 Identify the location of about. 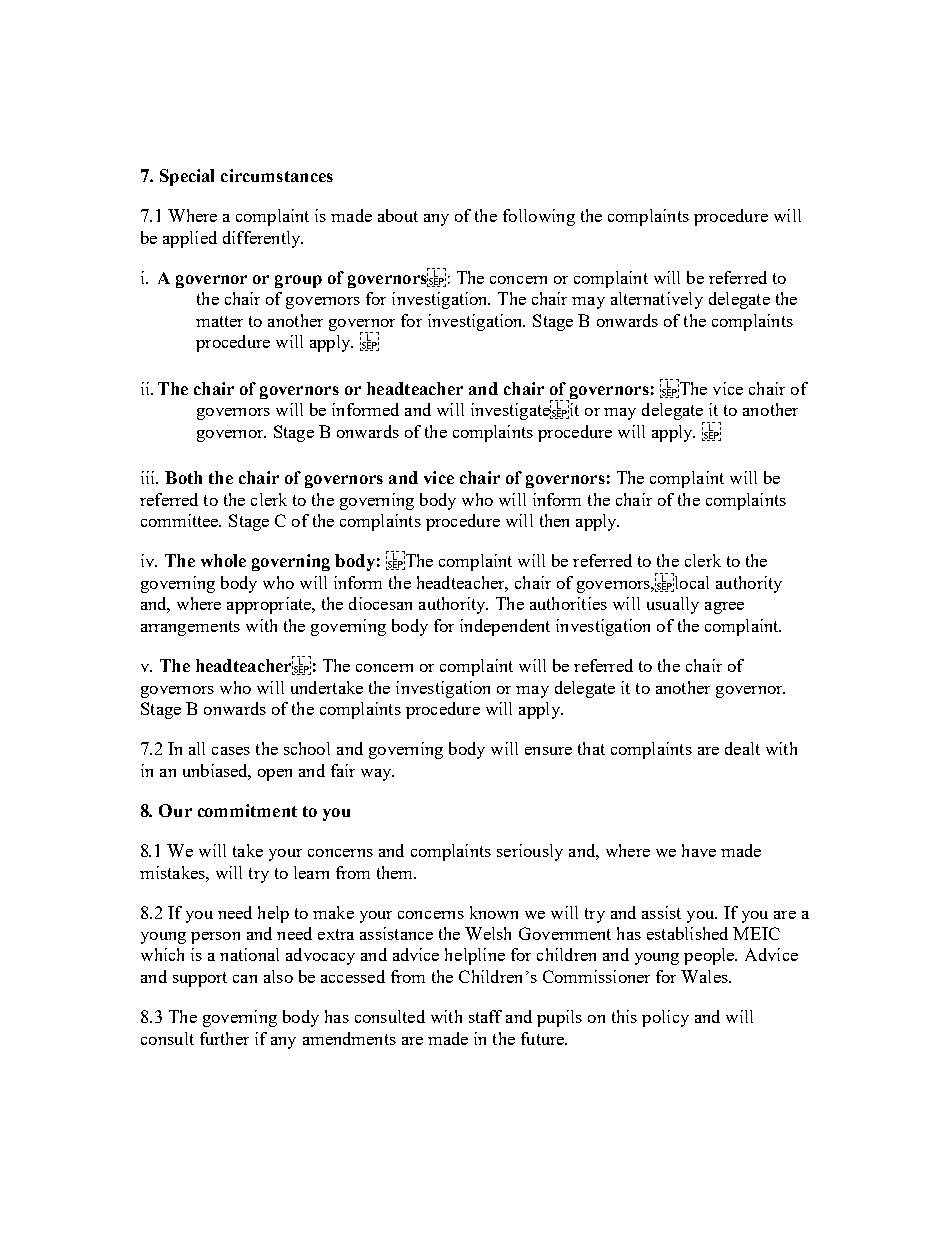
(398, 215).
